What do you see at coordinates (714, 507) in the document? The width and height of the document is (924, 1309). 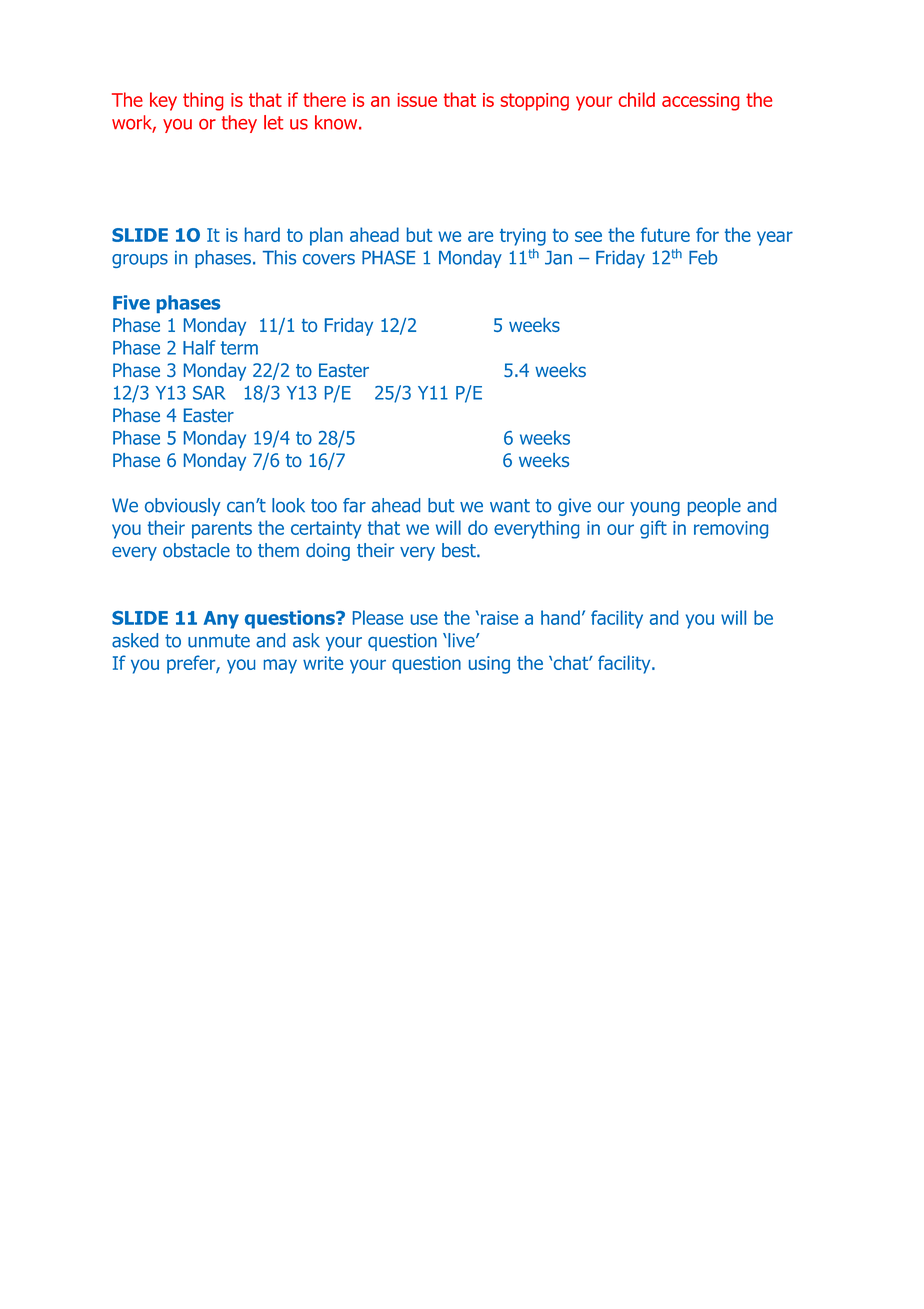 I see `people` at bounding box center [714, 507].
